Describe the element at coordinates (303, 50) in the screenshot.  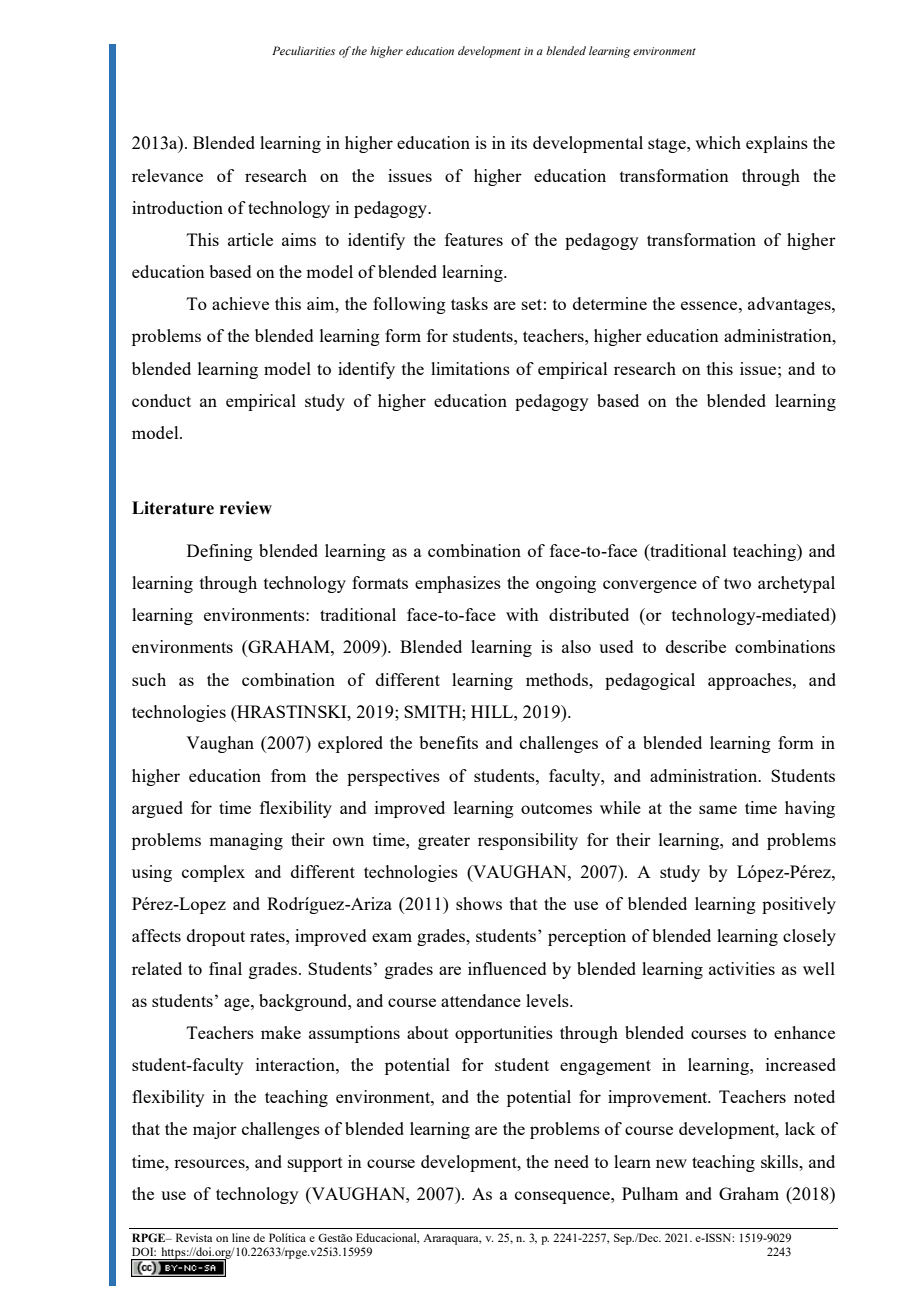
I see `Peculiarities` at that location.
